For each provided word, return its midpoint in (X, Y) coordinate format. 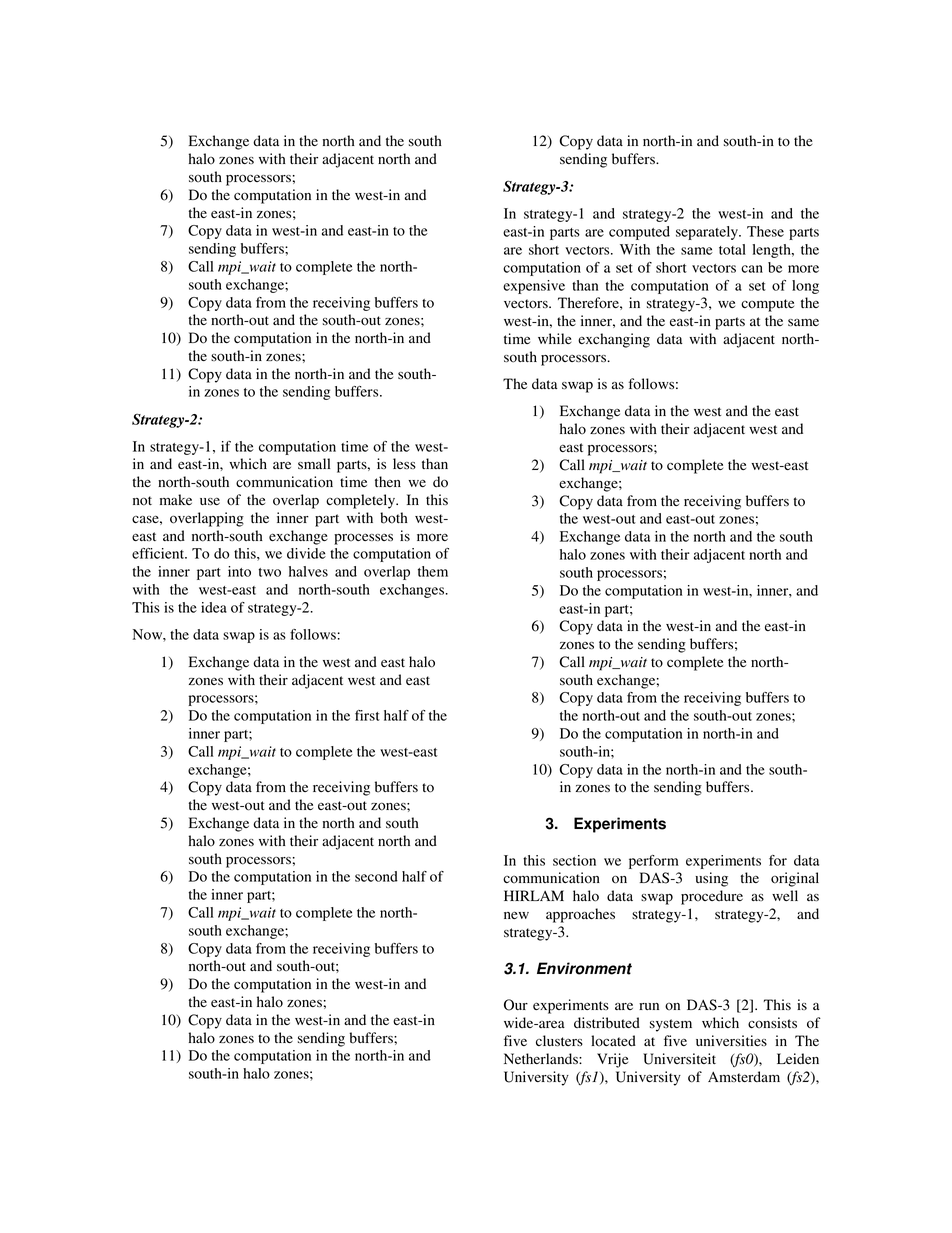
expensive (534, 287)
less (404, 463)
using (711, 879)
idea (214, 607)
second (376, 876)
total (732, 249)
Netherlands (542, 1058)
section (574, 860)
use (210, 501)
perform (654, 862)
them (433, 571)
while (555, 338)
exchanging (614, 340)
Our (516, 1005)
